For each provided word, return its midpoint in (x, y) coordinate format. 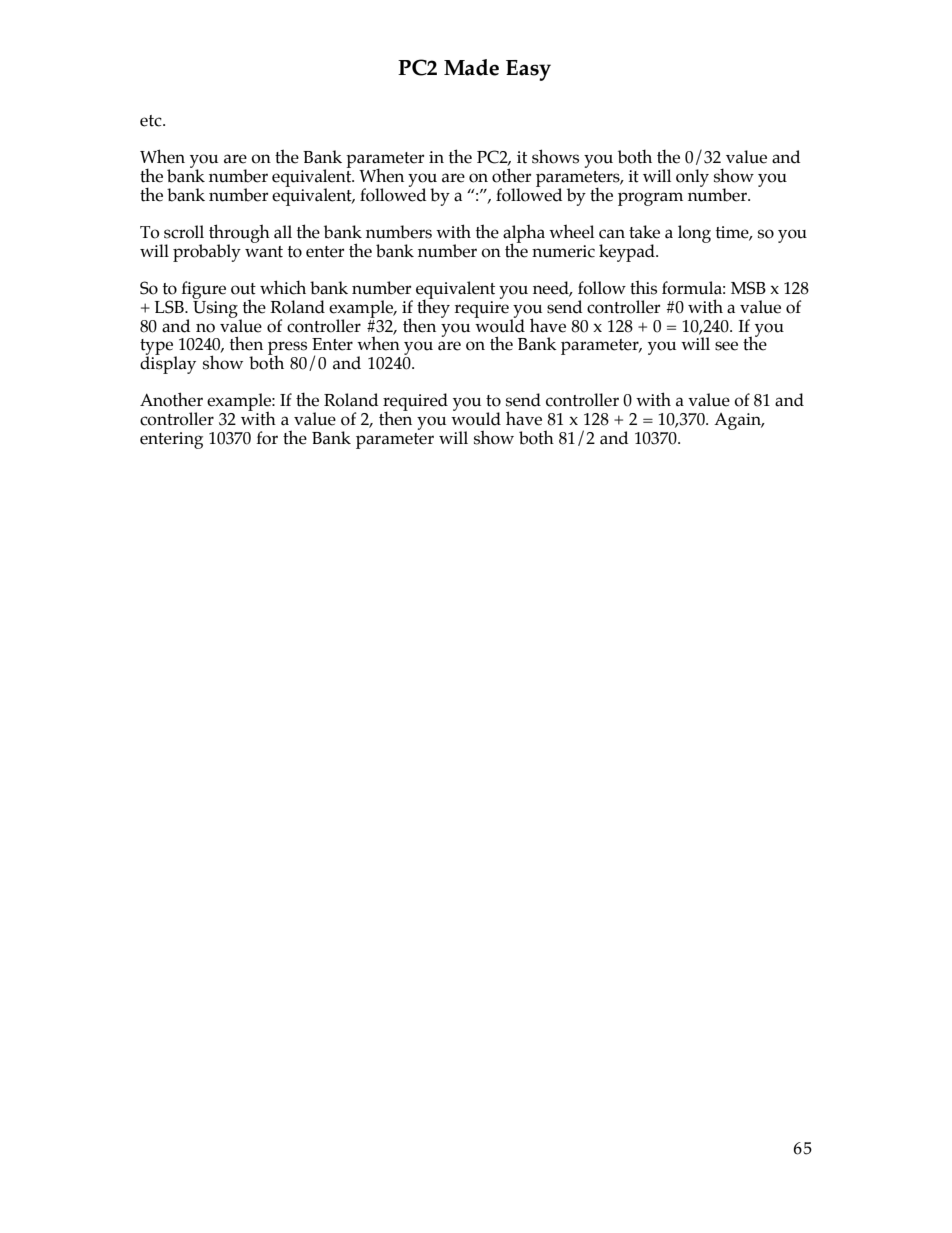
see (726, 346)
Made (471, 67)
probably (207, 253)
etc (152, 121)
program (650, 199)
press (287, 349)
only (692, 178)
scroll (184, 232)
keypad (628, 253)
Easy (528, 70)
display (168, 364)
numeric (563, 251)
